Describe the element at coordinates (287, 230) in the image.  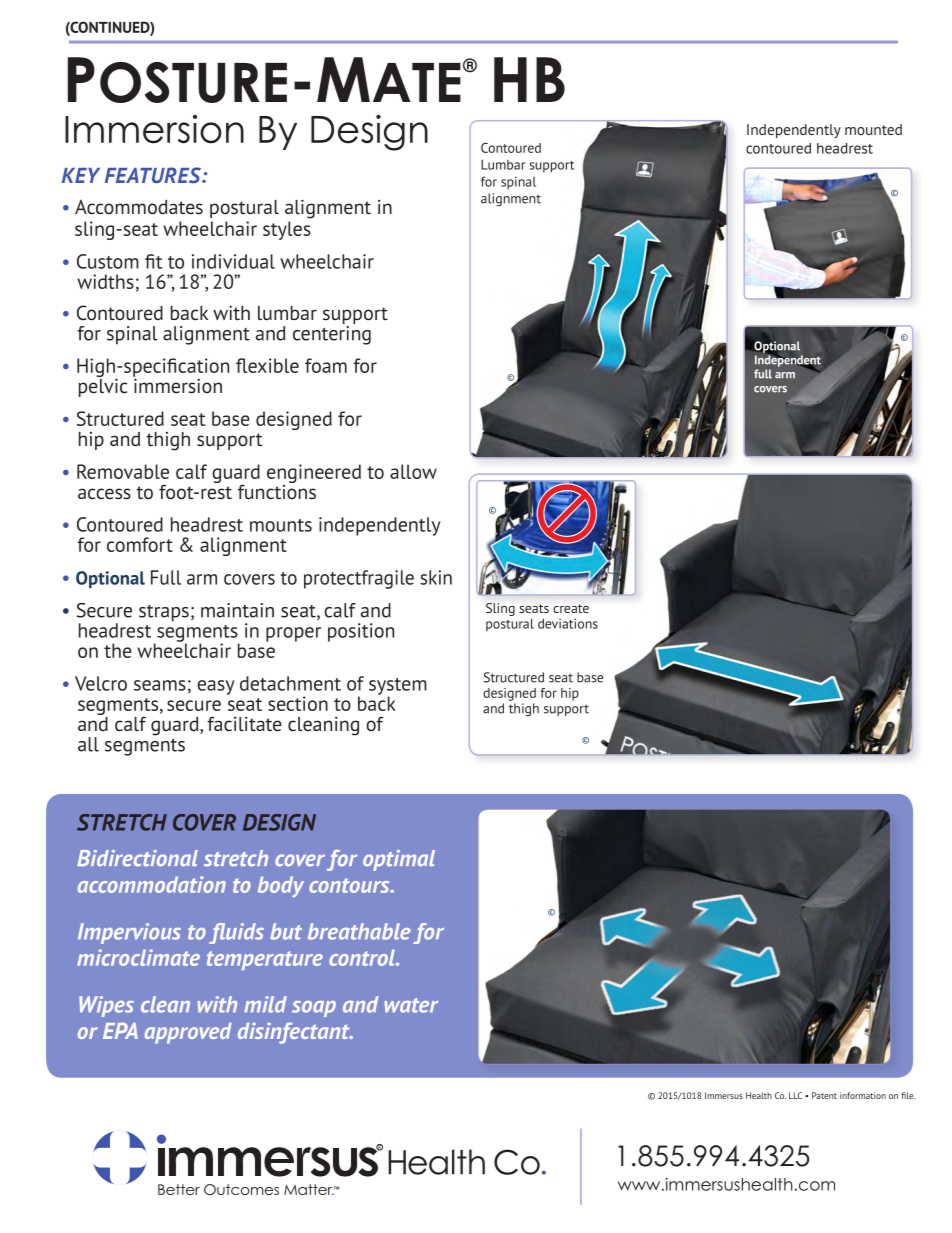
I see `styles` at that location.
